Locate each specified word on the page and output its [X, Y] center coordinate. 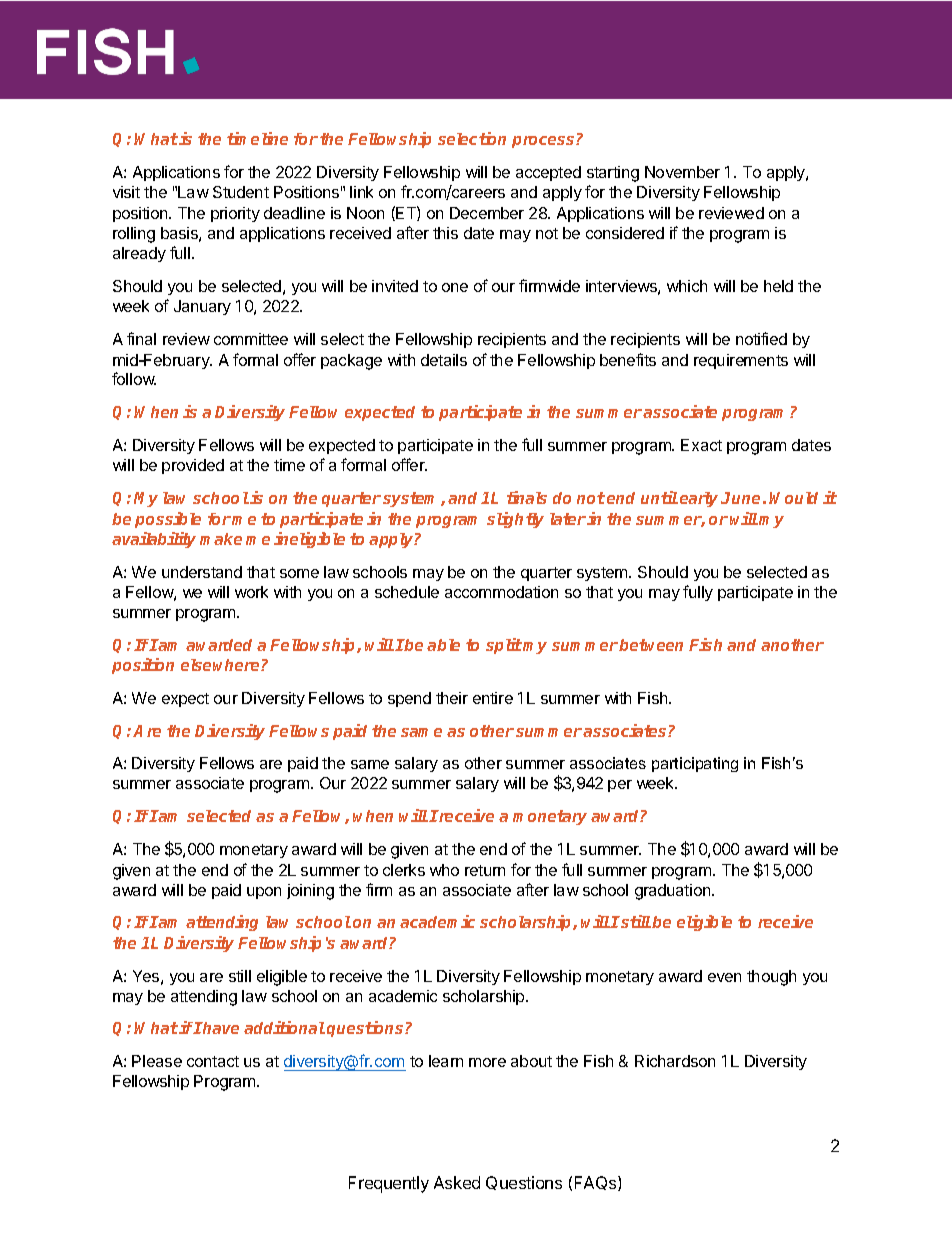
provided [193, 466]
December [487, 213]
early [699, 499]
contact [213, 1061]
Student [241, 192]
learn [446, 1061]
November [682, 172]
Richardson [675, 1061]
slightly [515, 520]
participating [695, 764]
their [452, 698]
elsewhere [221, 665]
